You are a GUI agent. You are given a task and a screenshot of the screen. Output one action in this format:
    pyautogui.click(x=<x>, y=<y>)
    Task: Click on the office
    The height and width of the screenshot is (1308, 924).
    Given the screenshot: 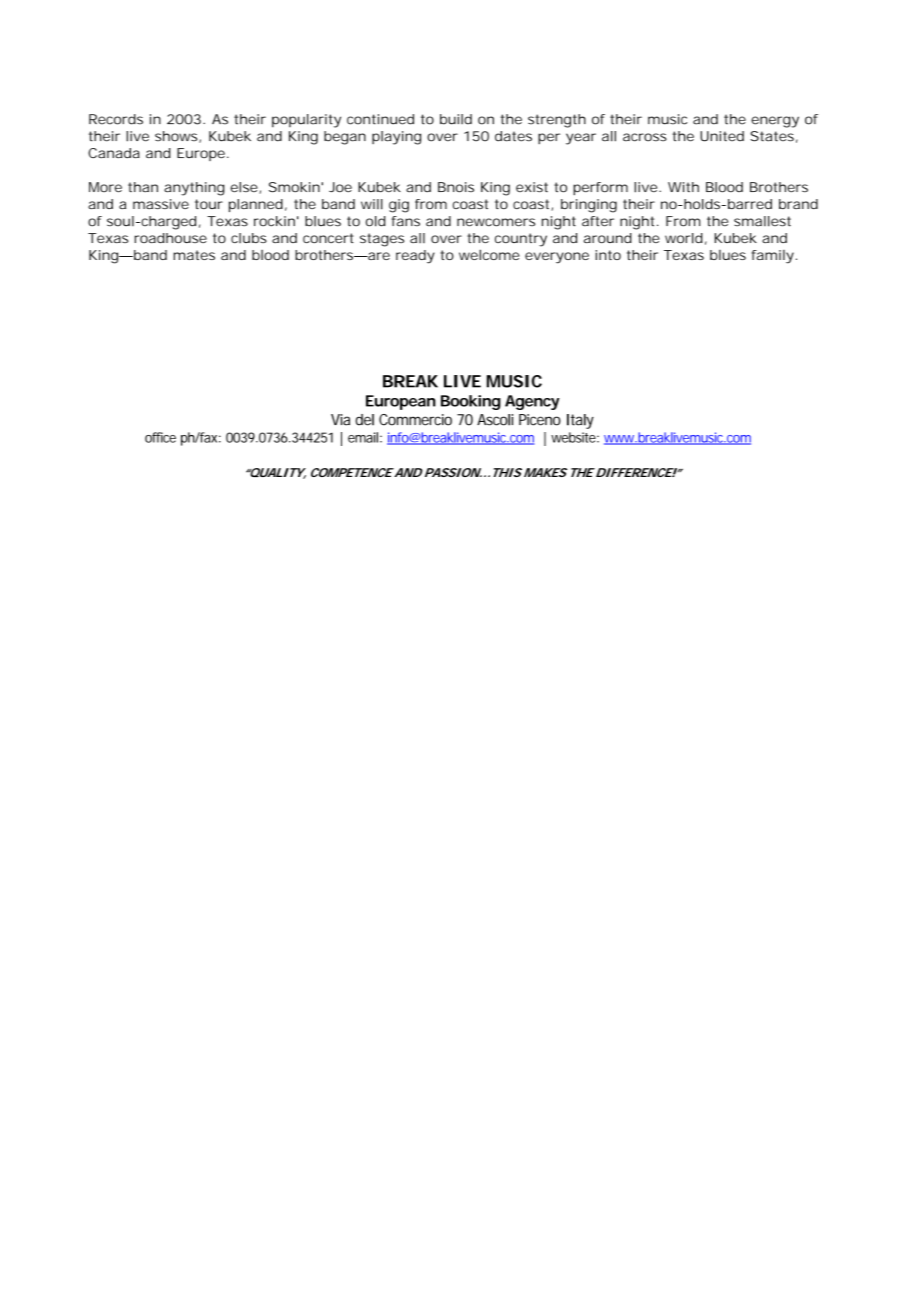 What is the action you would take?
    pyautogui.click(x=160, y=437)
